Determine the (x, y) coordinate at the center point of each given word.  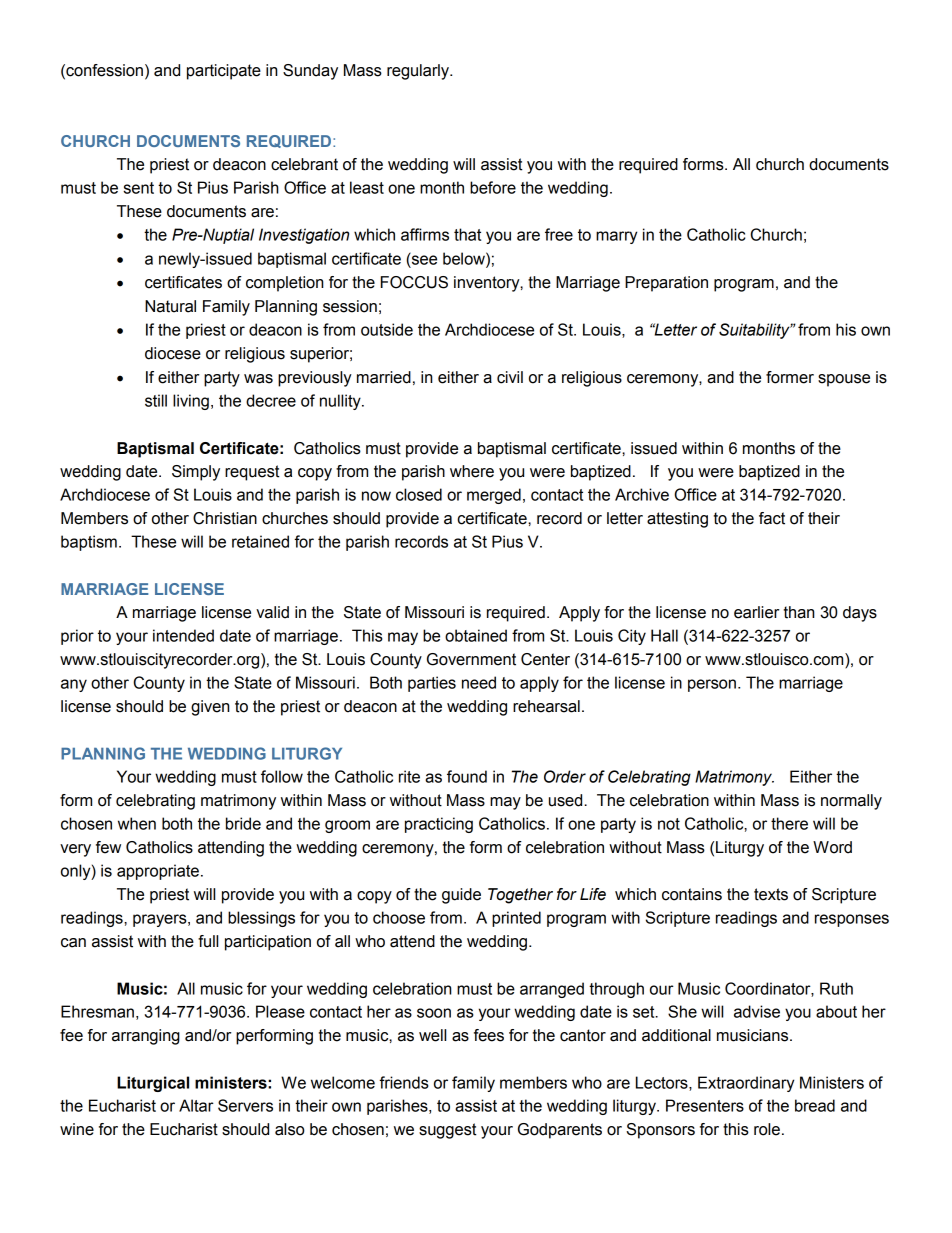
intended (183, 635)
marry (616, 237)
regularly (419, 72)
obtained (476, 635)
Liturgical (153, 1084)
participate (224, 72)
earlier (756, 612)
